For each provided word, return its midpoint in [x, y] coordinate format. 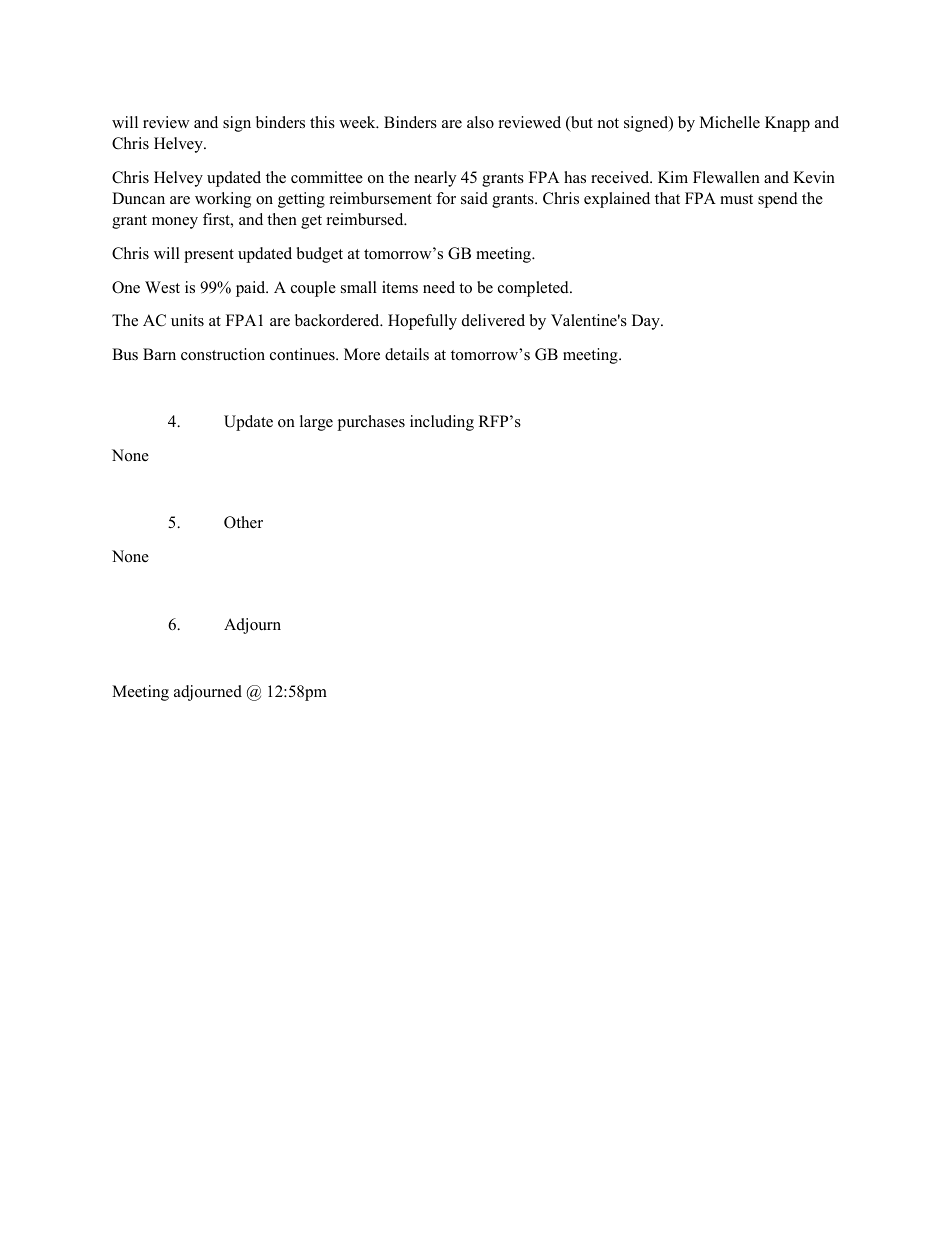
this [322, 122]
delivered [493, 320]
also [480, 122]
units [187, 320]
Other [243, 522]
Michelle [730, 122]
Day [647, 322]
